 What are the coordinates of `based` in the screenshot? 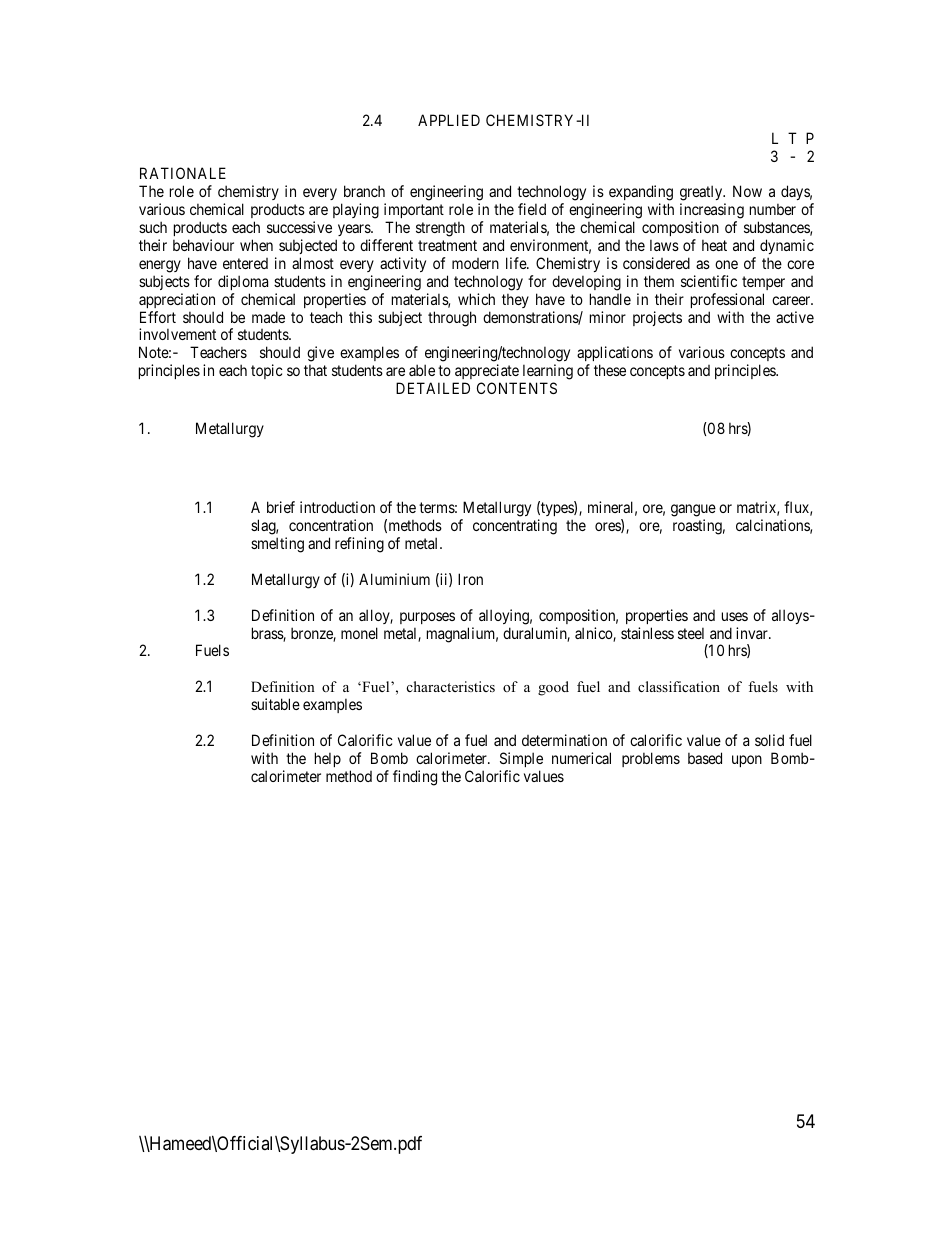 It's located at (705, 758).
